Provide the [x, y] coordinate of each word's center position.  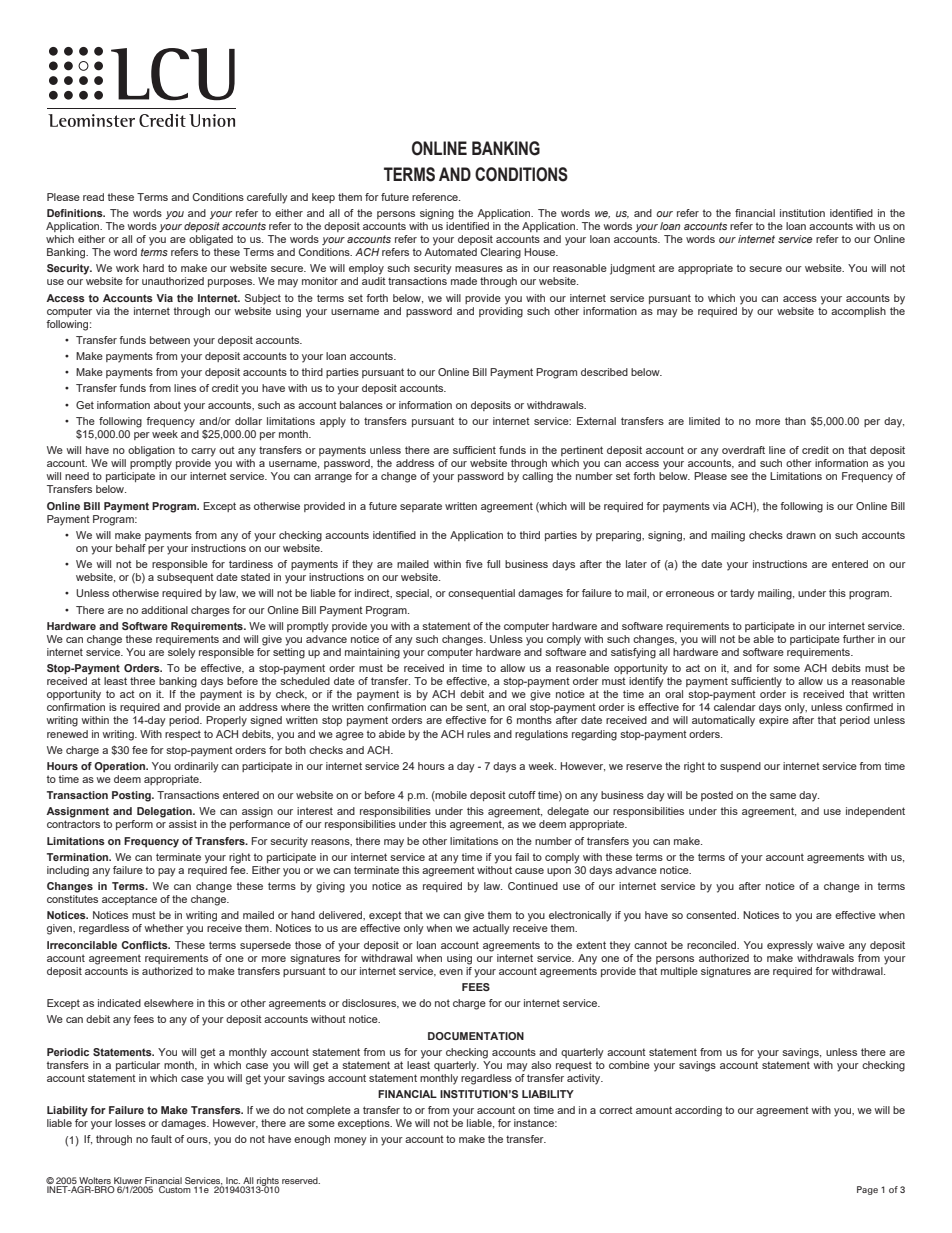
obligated [211, 240]
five [474, 564]
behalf [131, 548]
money [350, 1141]
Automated [450, 252]
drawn [801, 535]
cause [529, 871]
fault [161, 1139]
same [783, 796]
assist [183, 824]
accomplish [858, 312]
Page [867, 1190]
